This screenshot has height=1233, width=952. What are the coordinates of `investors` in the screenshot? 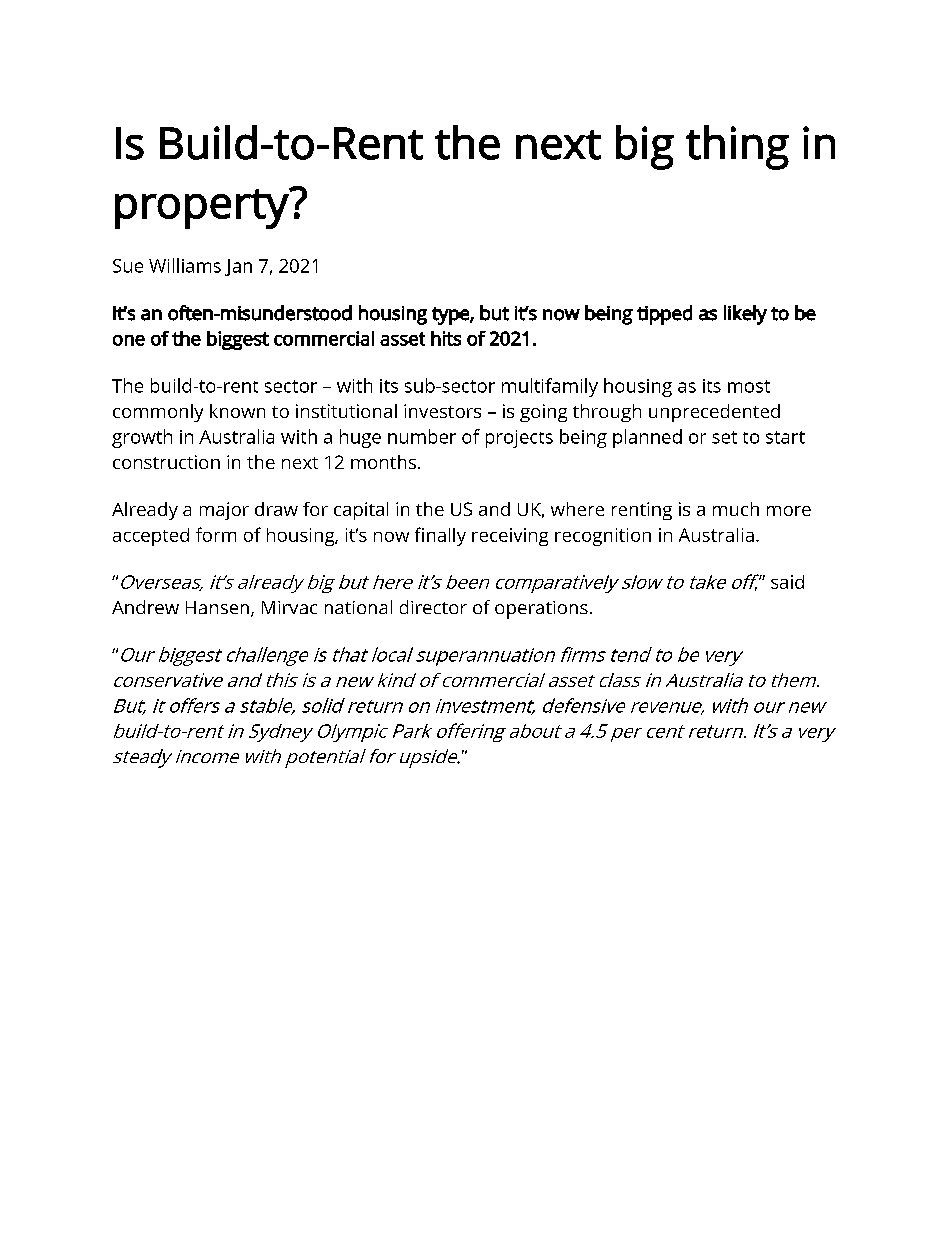 It's located at (442, 411).
